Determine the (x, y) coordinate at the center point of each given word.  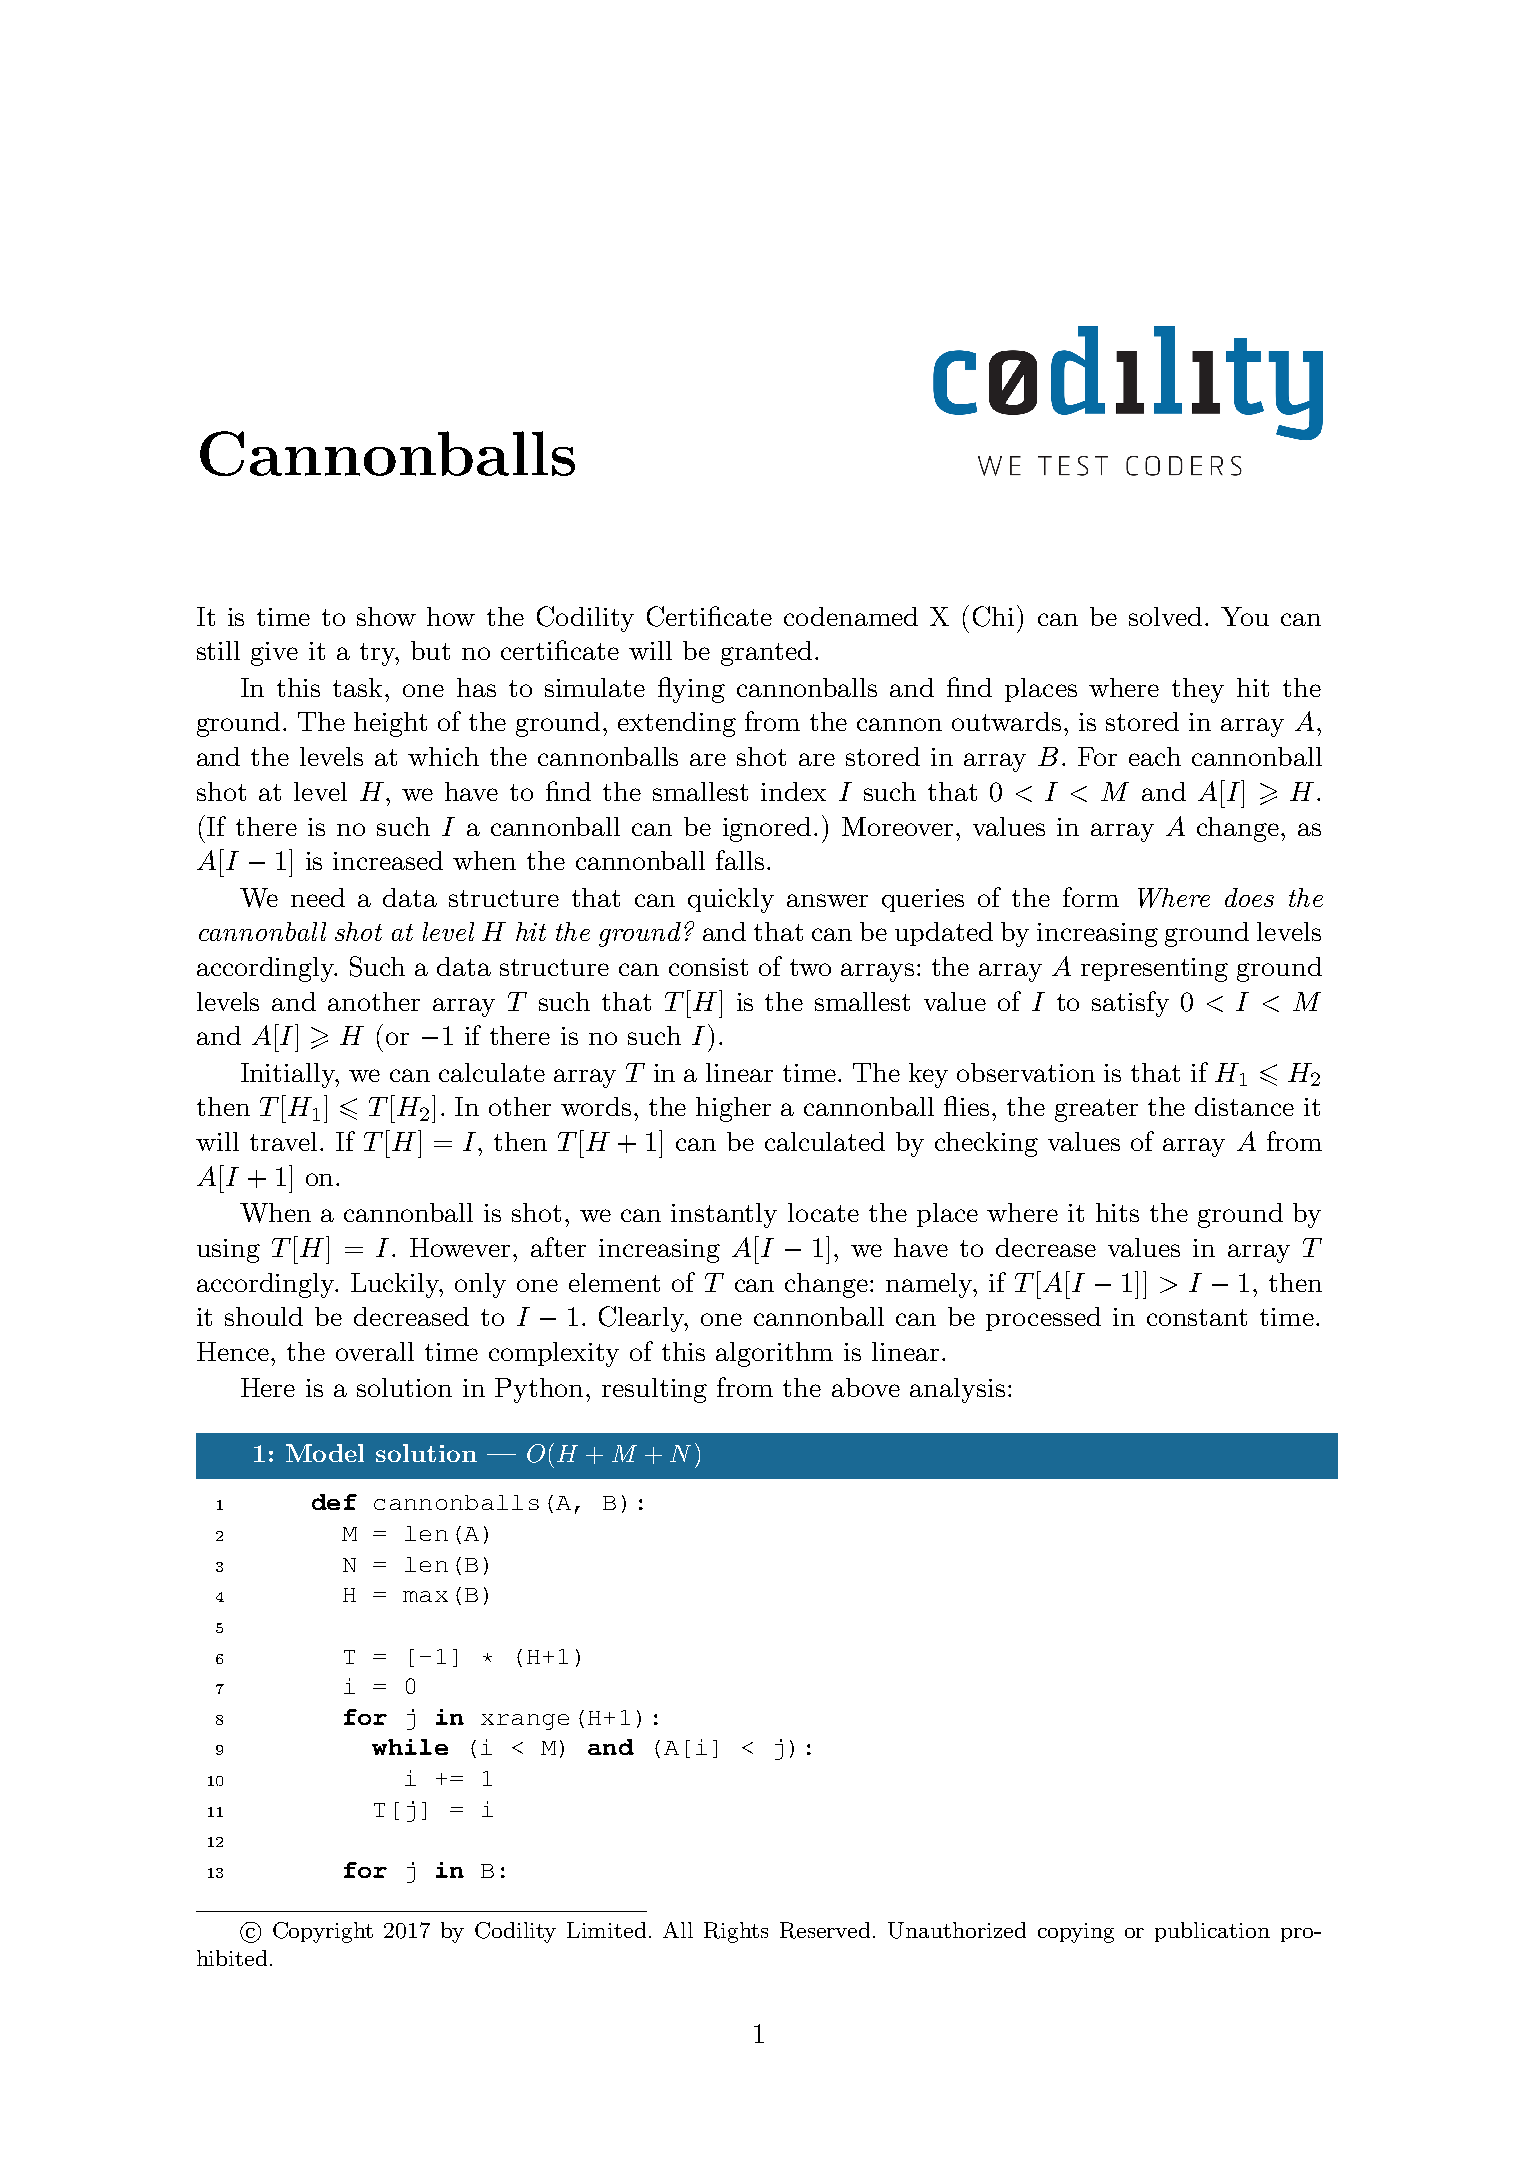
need (318, 897)
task (359, 687)
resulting (654, 1390)
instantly (724, 1215)
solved (1165, 616)
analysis (957, 1390)
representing (1154, 970)
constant (1197, 1317)
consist (708, 967)
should (264, 1316)
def (334, 1502)
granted (766, 653)
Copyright (323, 1932)
